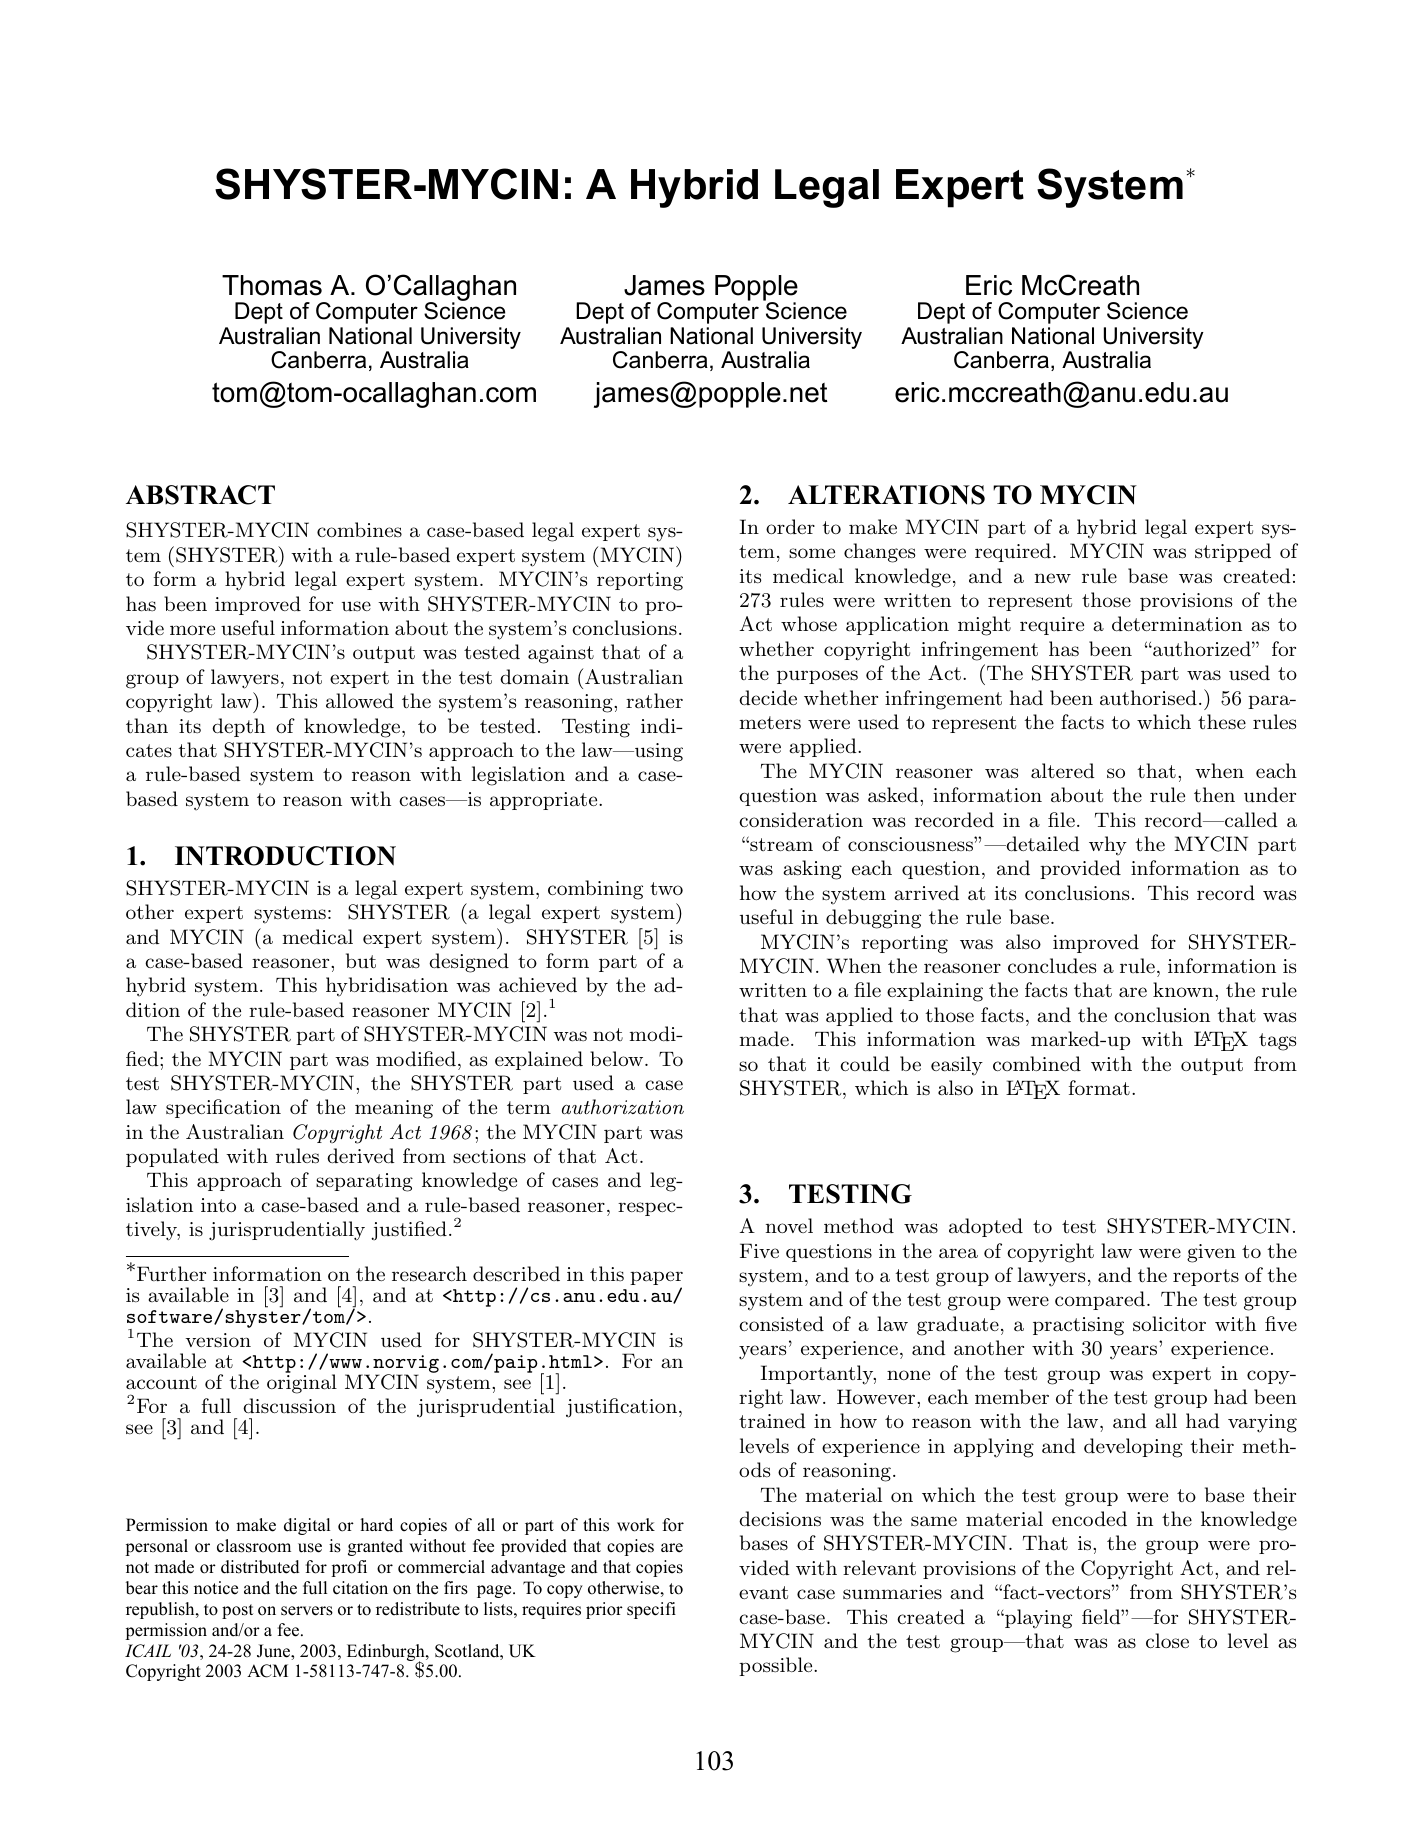 This page has width=1428, height=1847. I want to click on solicitor, so click(1169, 1324).
